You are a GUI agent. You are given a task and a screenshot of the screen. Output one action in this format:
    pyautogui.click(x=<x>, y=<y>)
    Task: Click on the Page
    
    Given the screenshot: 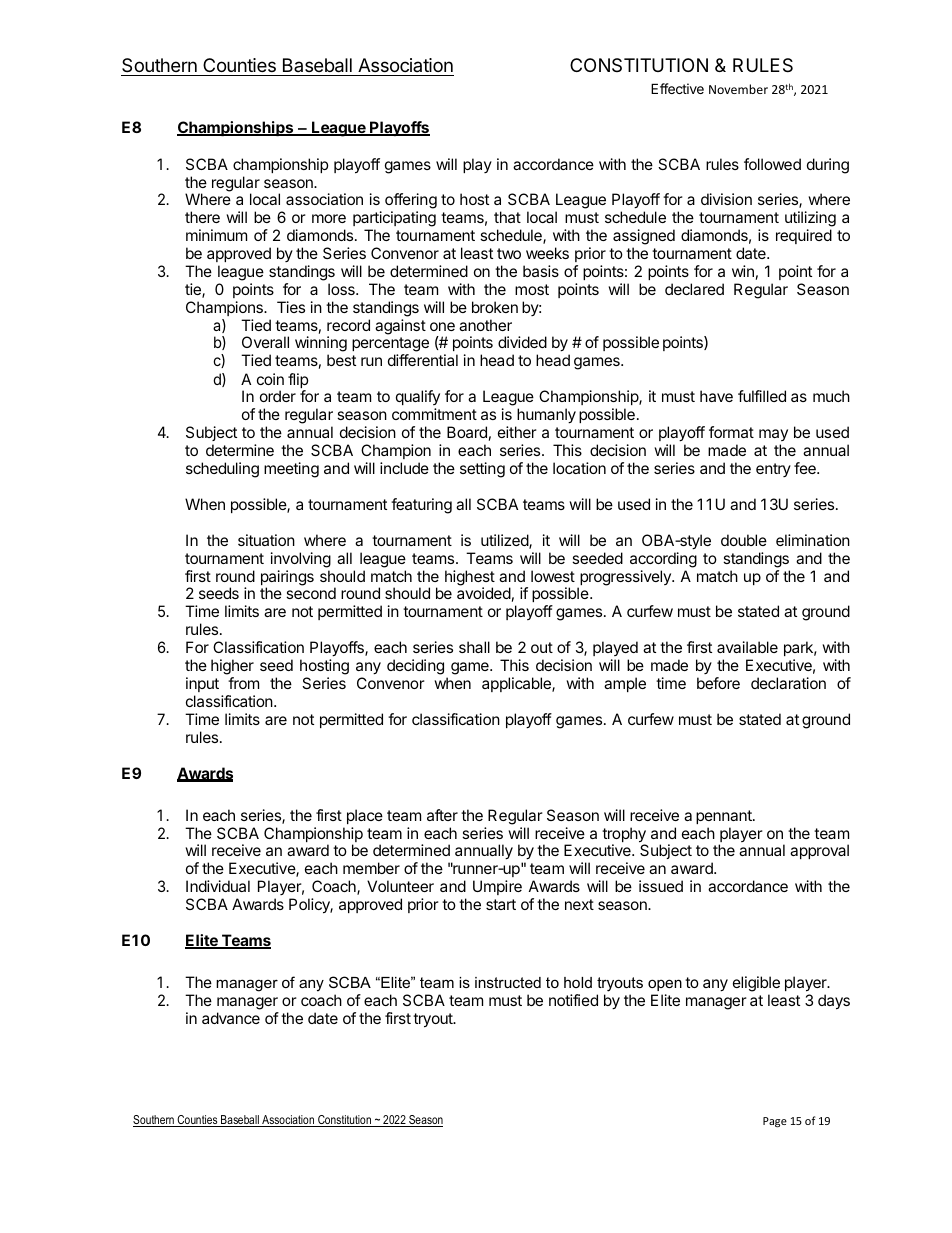 What is the action you would take?
    pyautogui.click(x=775, y=1122)
